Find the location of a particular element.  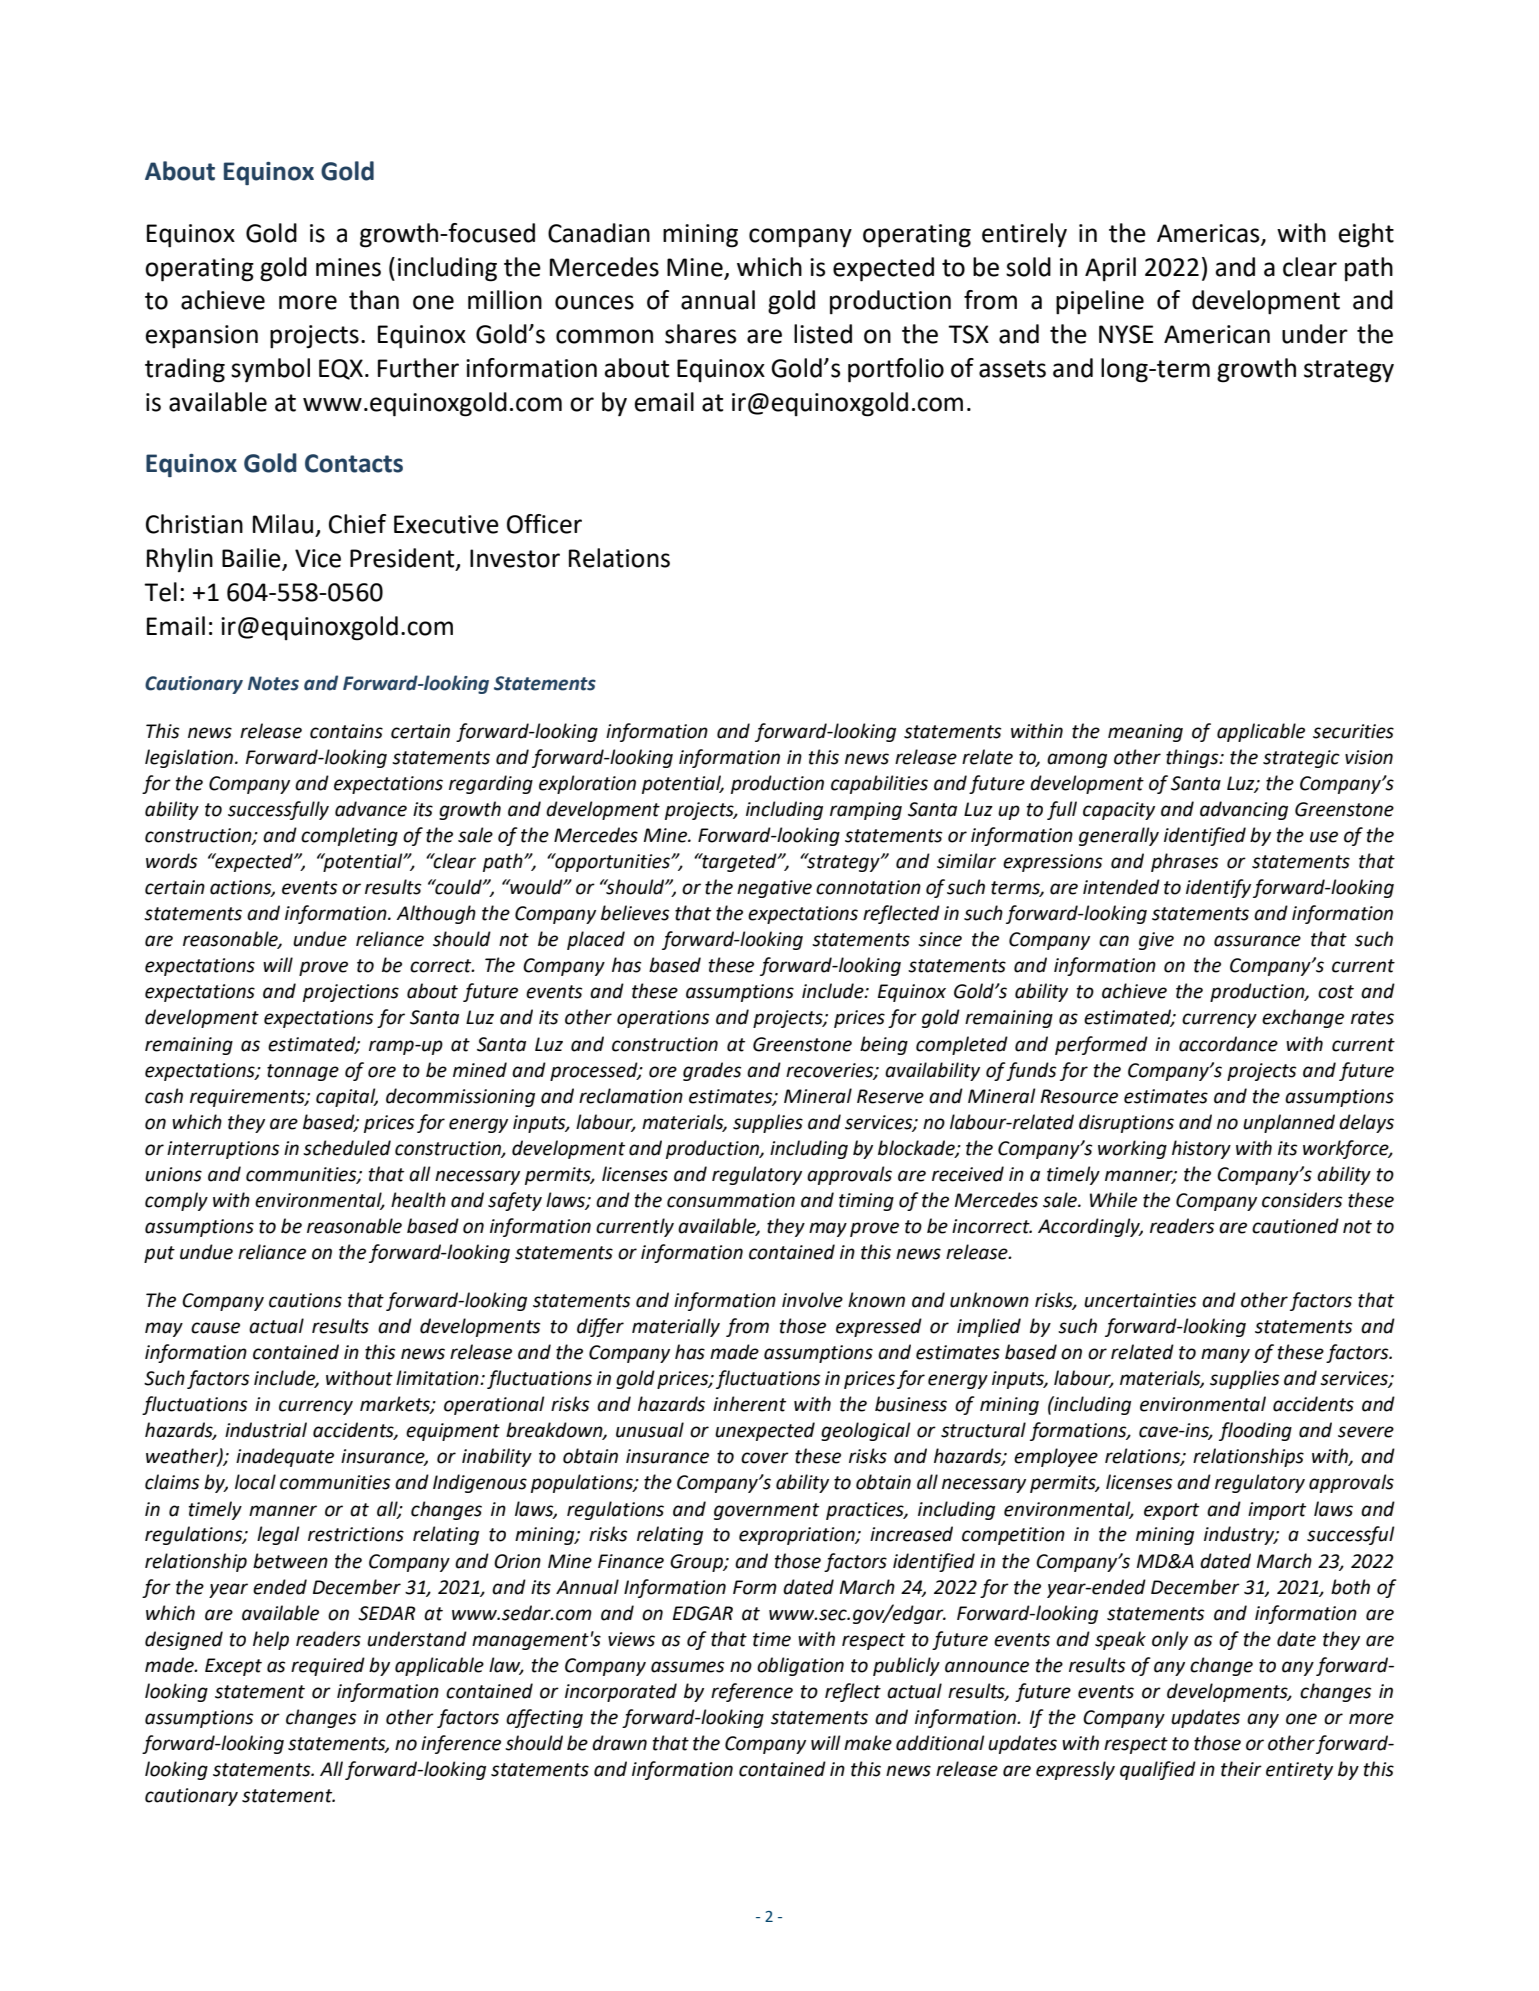

required is located at coordinates (328, 1666).
